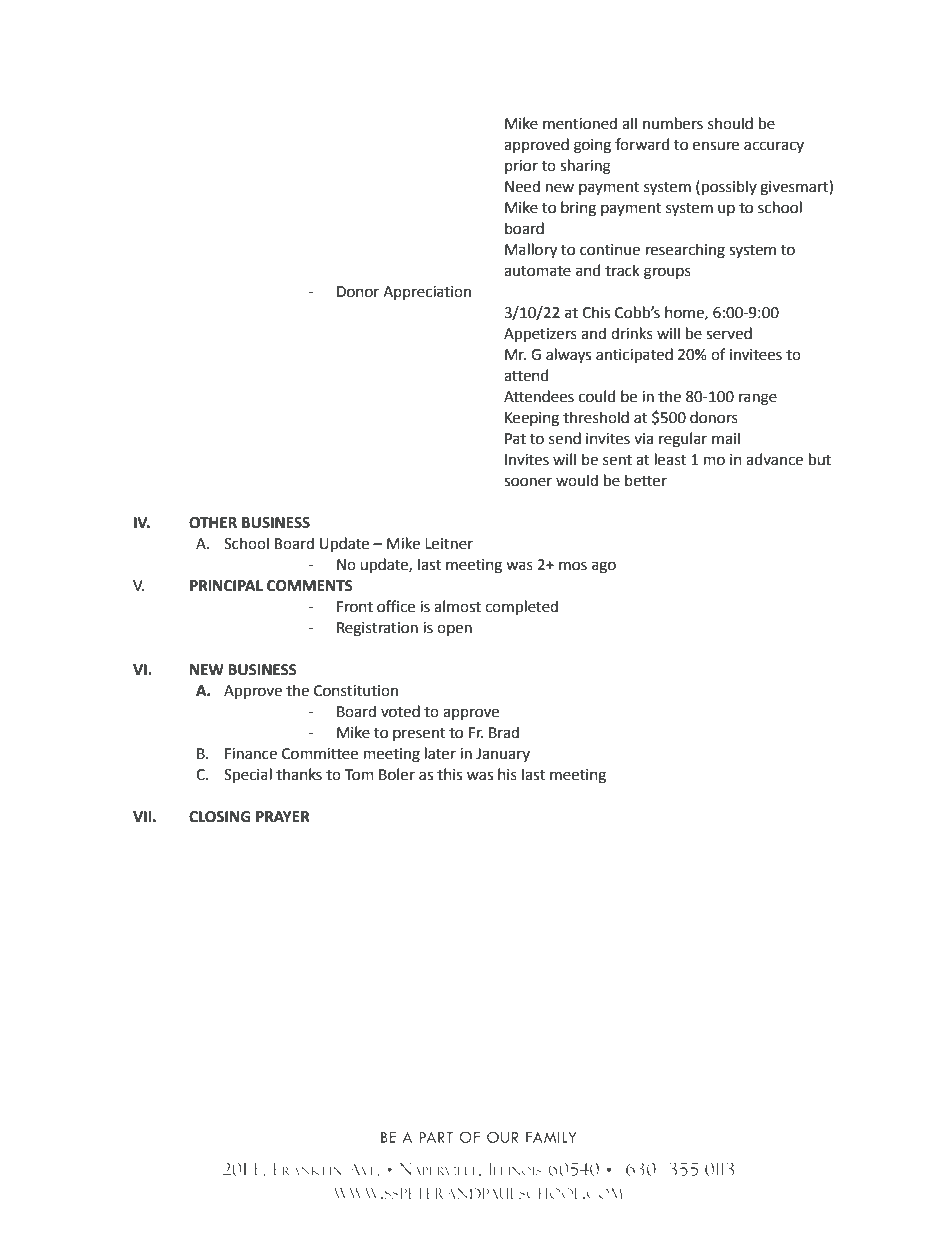 The height and width of the document is (1233, 952). What do you see at coordinates (213, 523) in the document?
I see `OTHER` at bounding box center [213, 523].
